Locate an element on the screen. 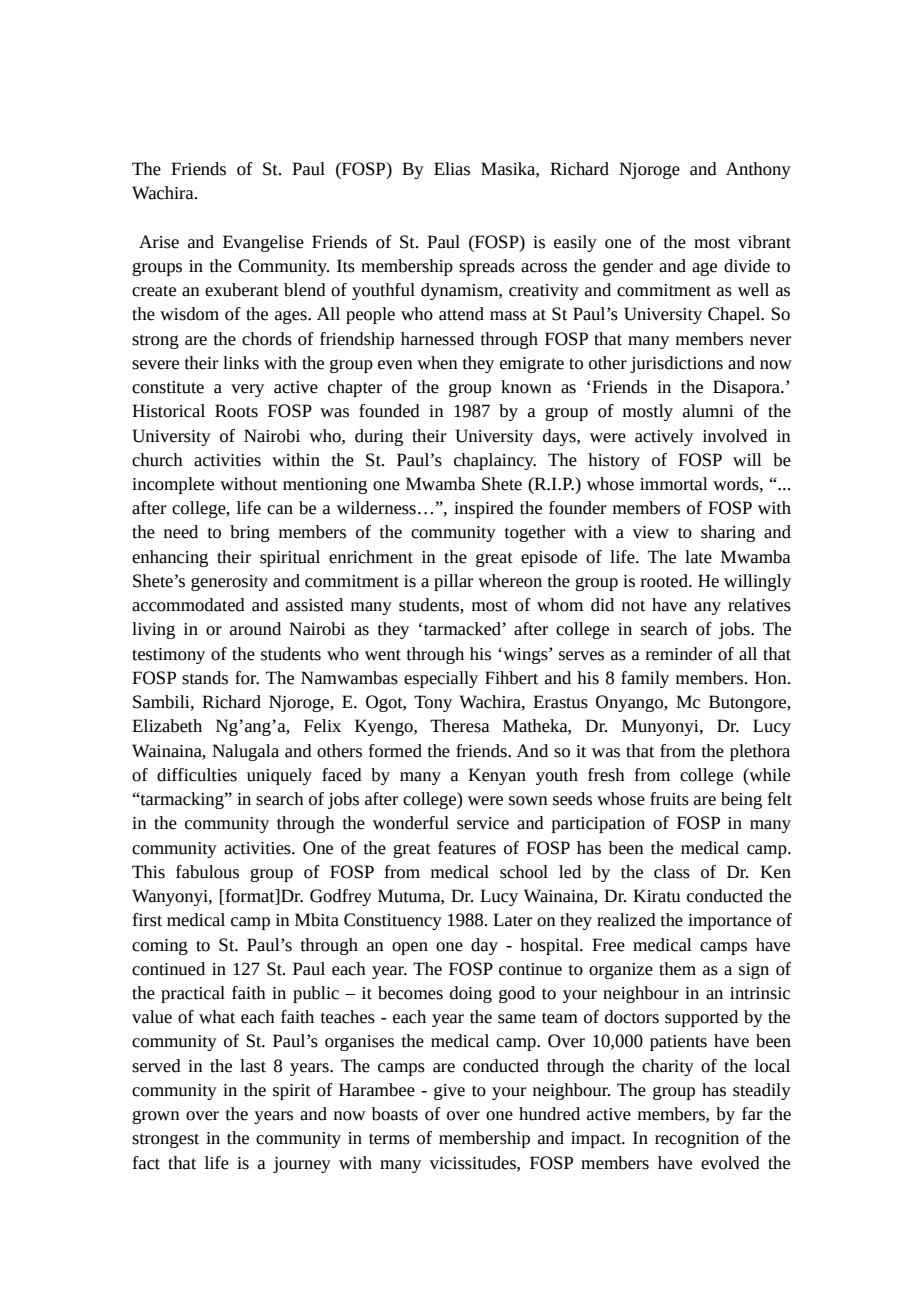 The width and height of the screenshot is (924, 1308). importance is located at coordinates (729, 922).
